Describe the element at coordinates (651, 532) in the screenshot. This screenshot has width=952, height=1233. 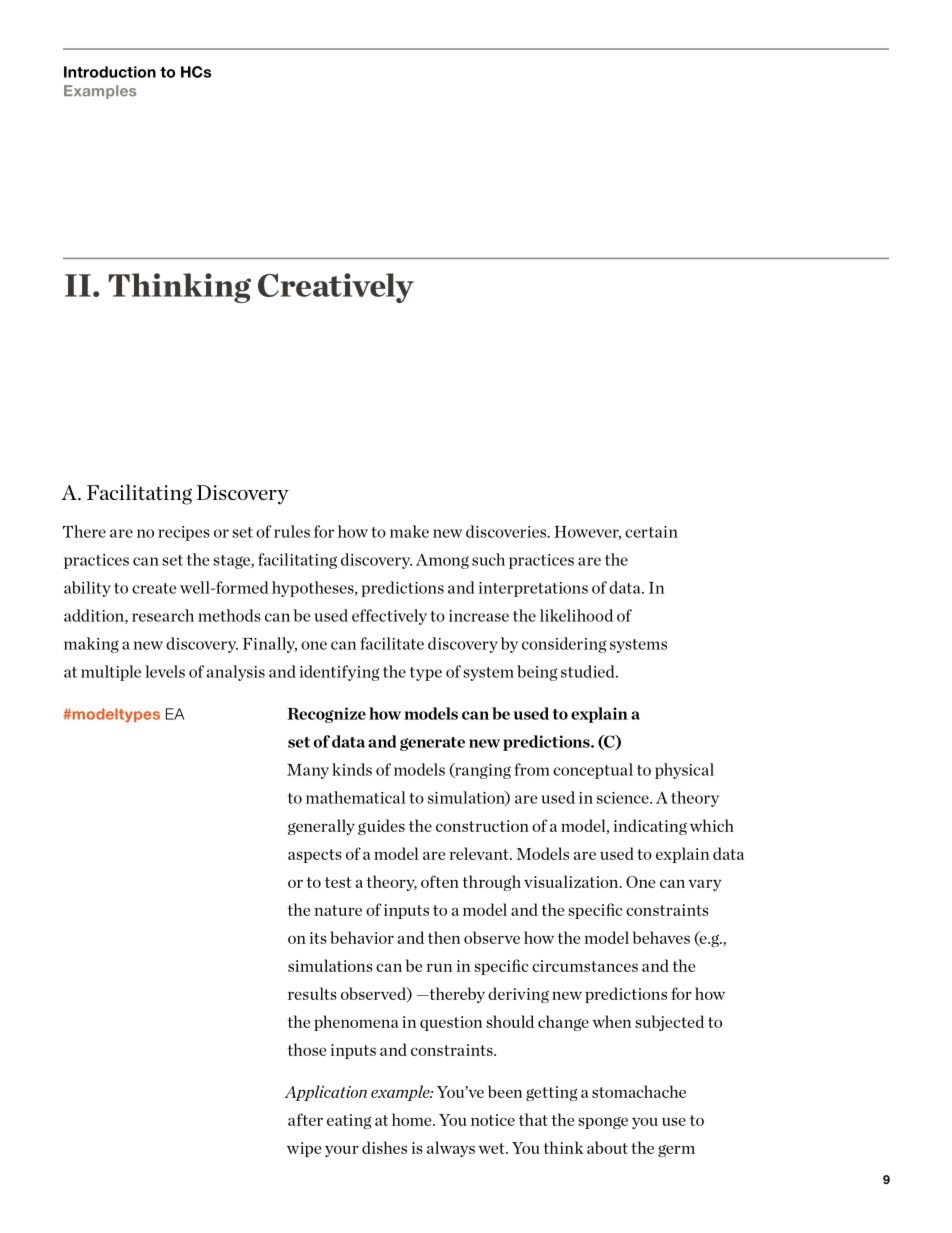
I see `certain` at that location.
